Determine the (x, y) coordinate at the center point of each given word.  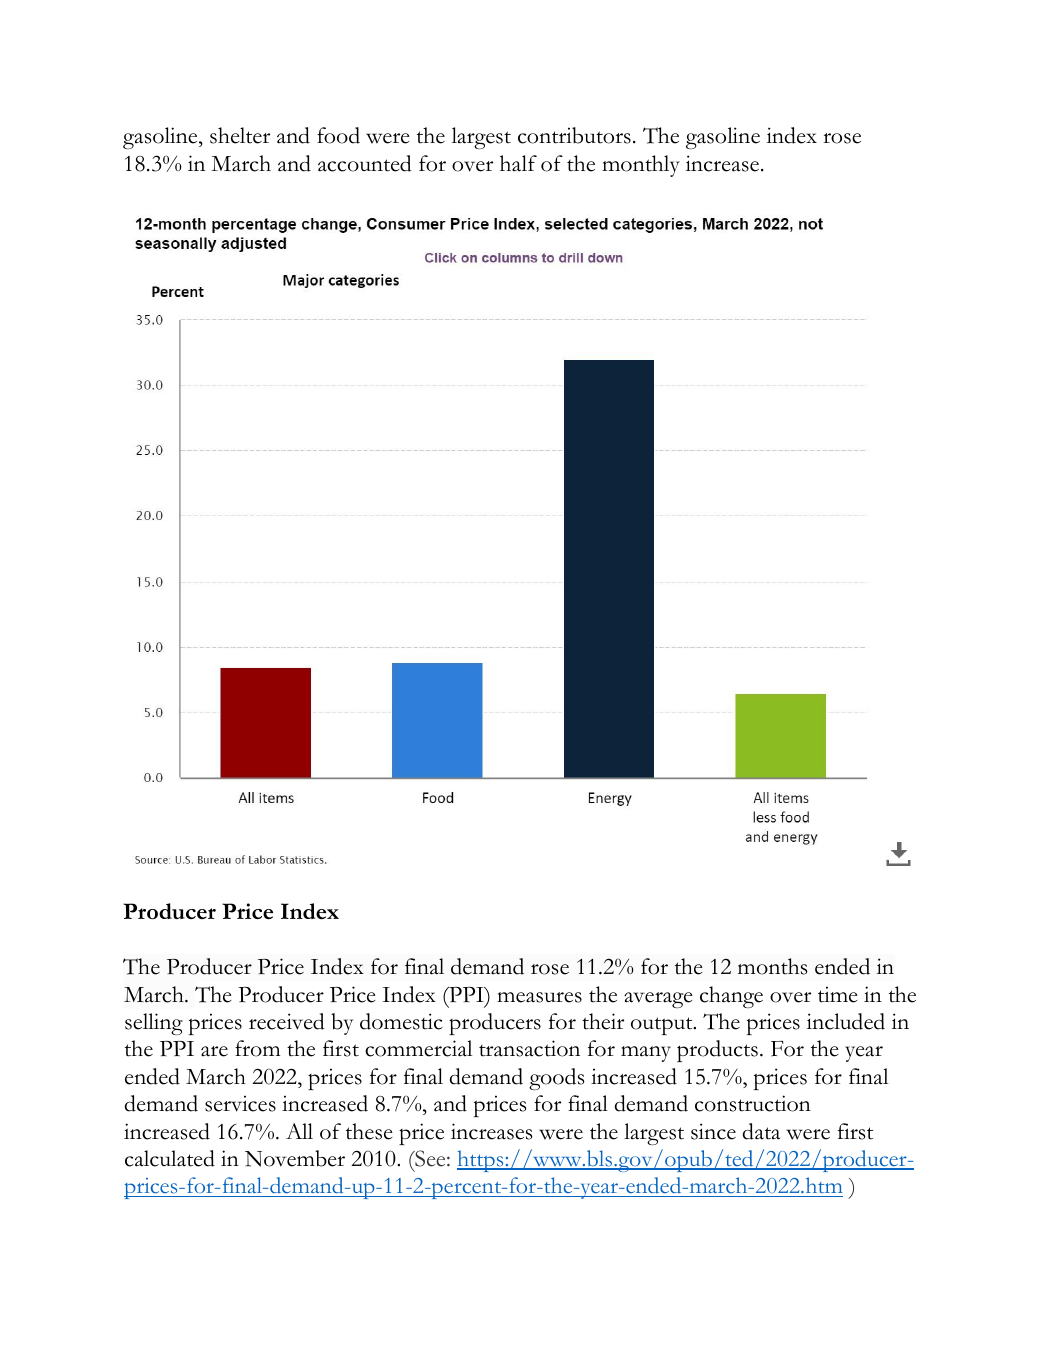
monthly (641, 166)
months (772, 966)
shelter (240, 135)
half (518, 163)
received (287, 1021)
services (240, 1103)
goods (556, 1079)
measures (539, 997)
